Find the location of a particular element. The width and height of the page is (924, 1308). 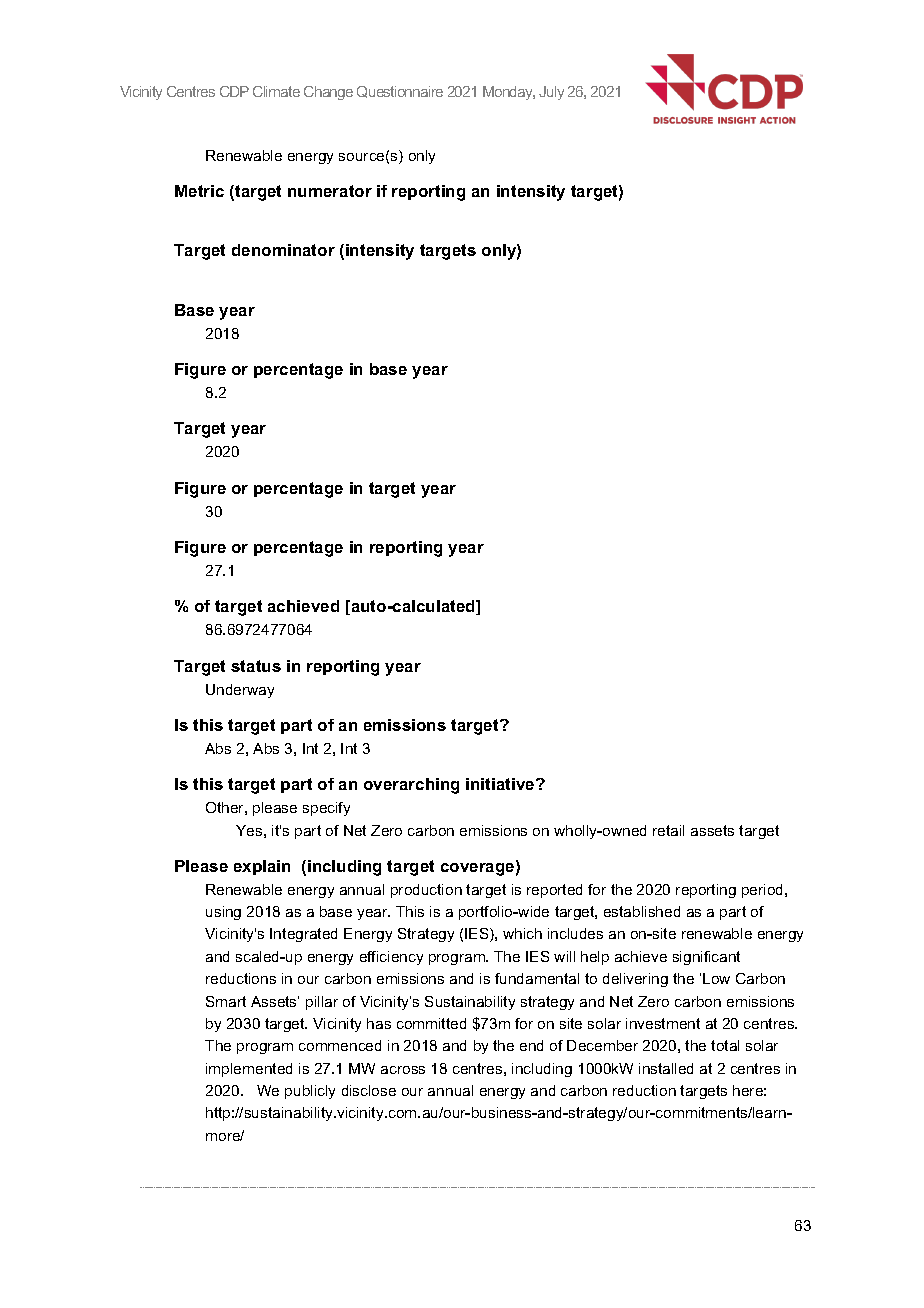

Monday is located at coordinates (509, 93).
